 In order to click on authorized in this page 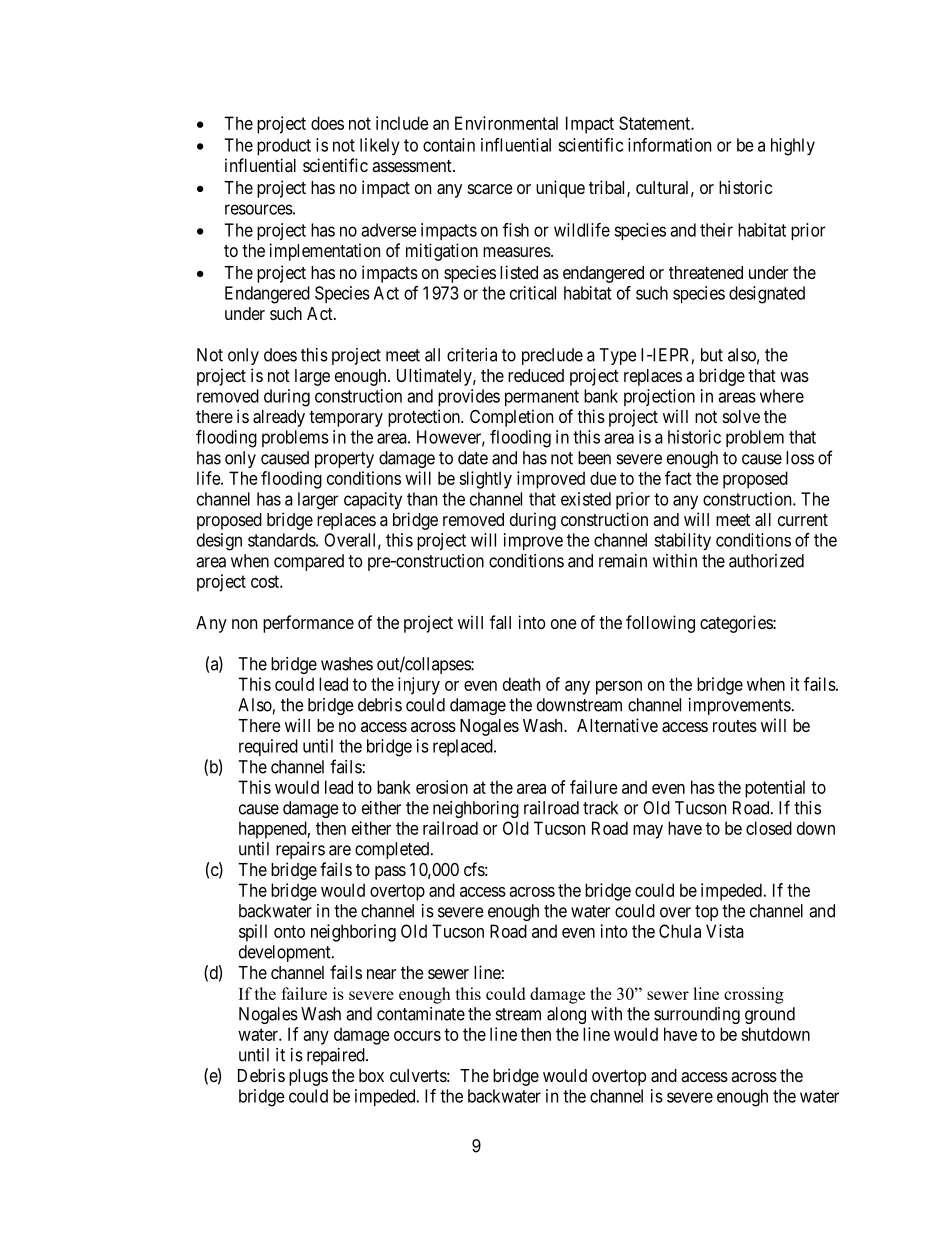, I will do `click(766, 561)`.
